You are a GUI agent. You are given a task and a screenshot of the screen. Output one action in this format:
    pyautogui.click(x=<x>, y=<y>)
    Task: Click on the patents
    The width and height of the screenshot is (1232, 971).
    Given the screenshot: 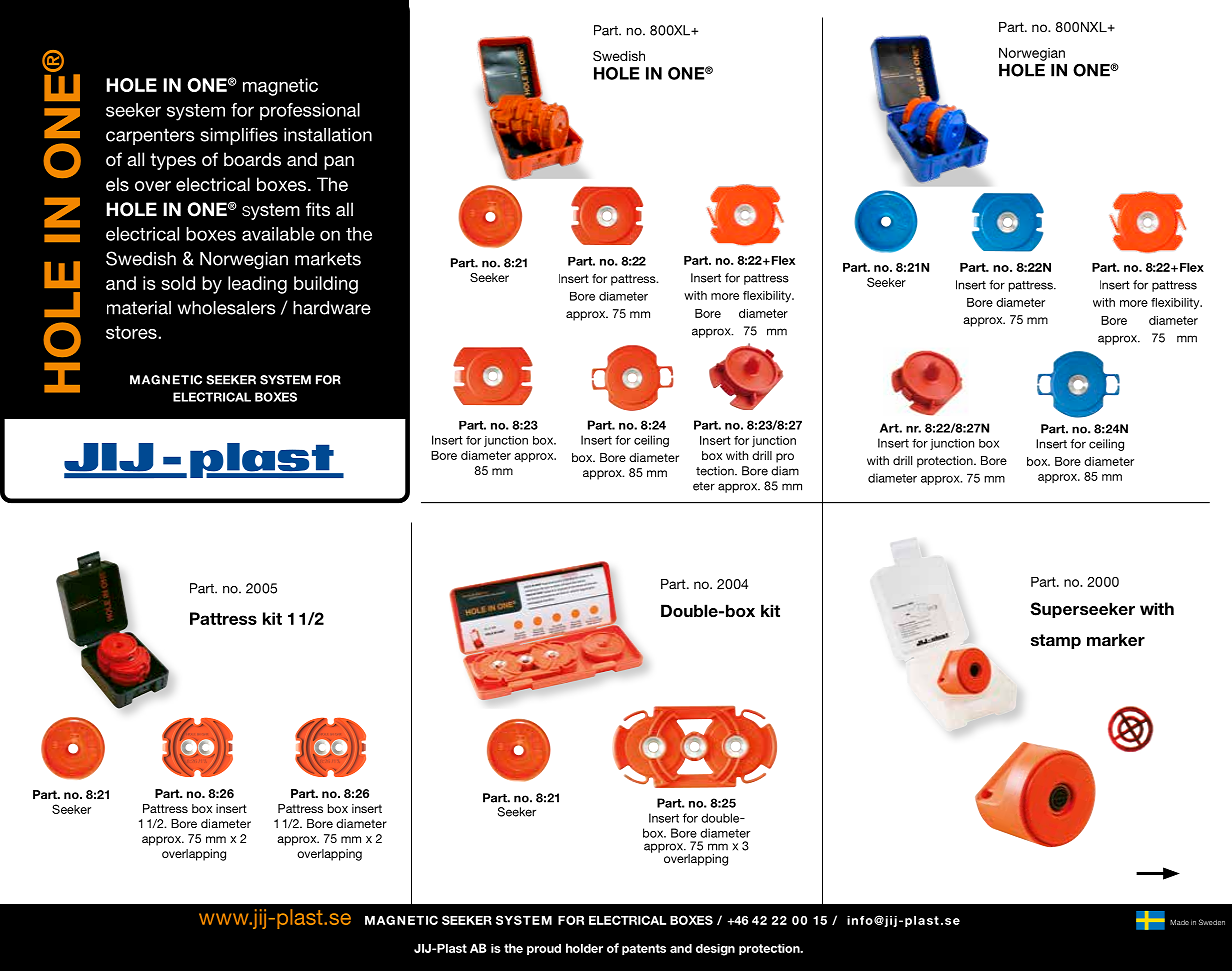 What is the action you would take?
    pyautogui.click(x=644, y=949)
